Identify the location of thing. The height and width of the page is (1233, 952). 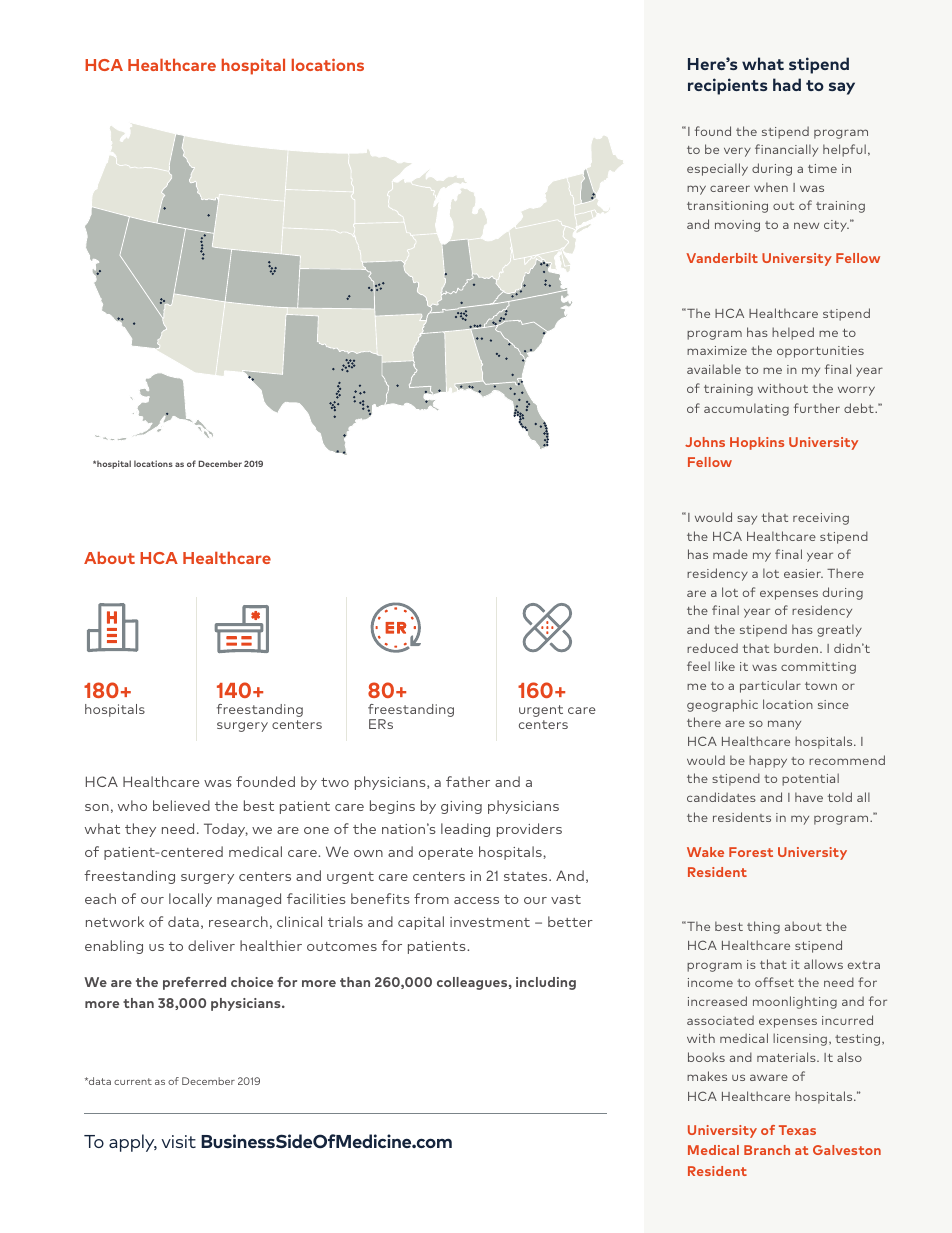
(763, 927).
